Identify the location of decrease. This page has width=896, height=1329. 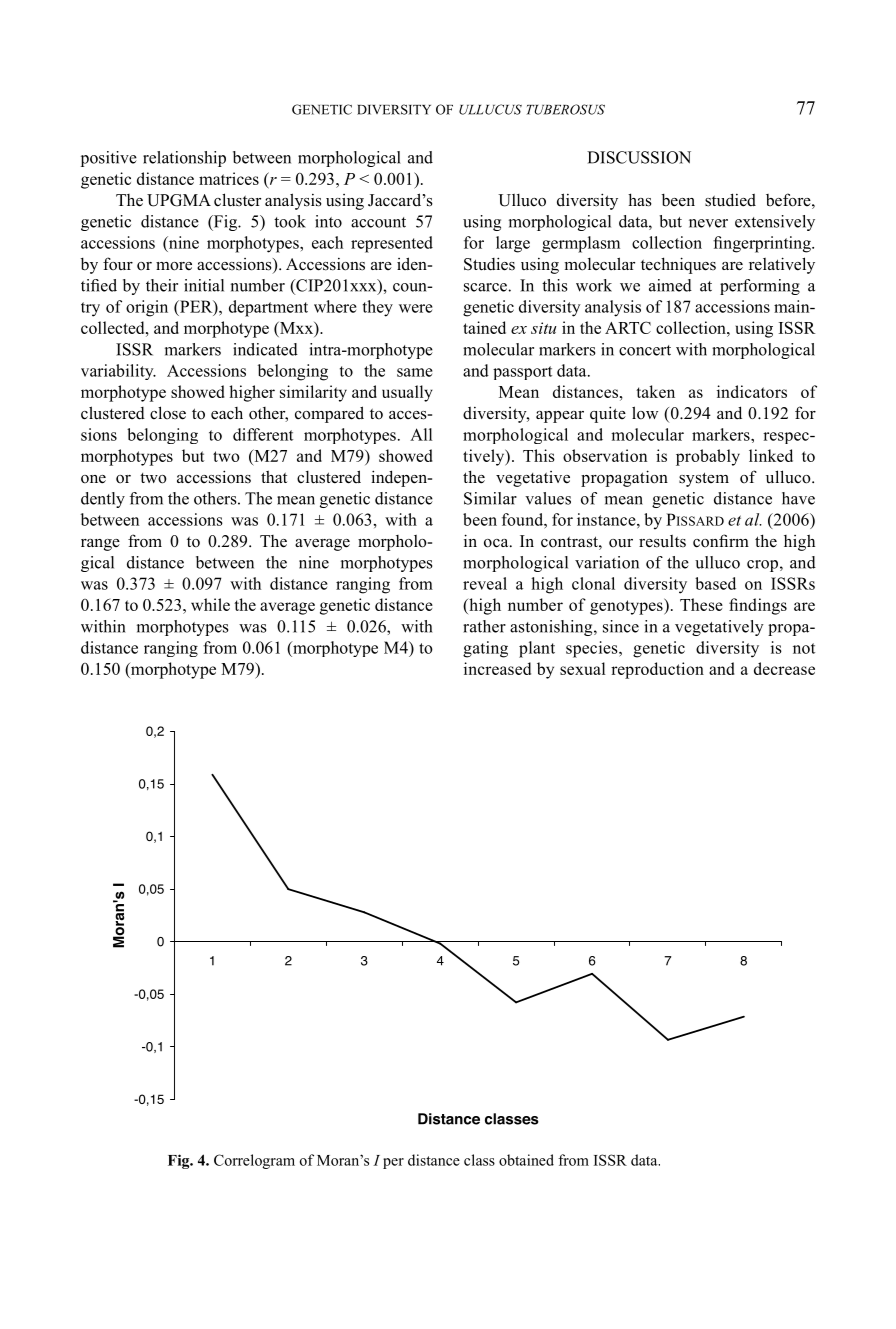
(784, 668).
